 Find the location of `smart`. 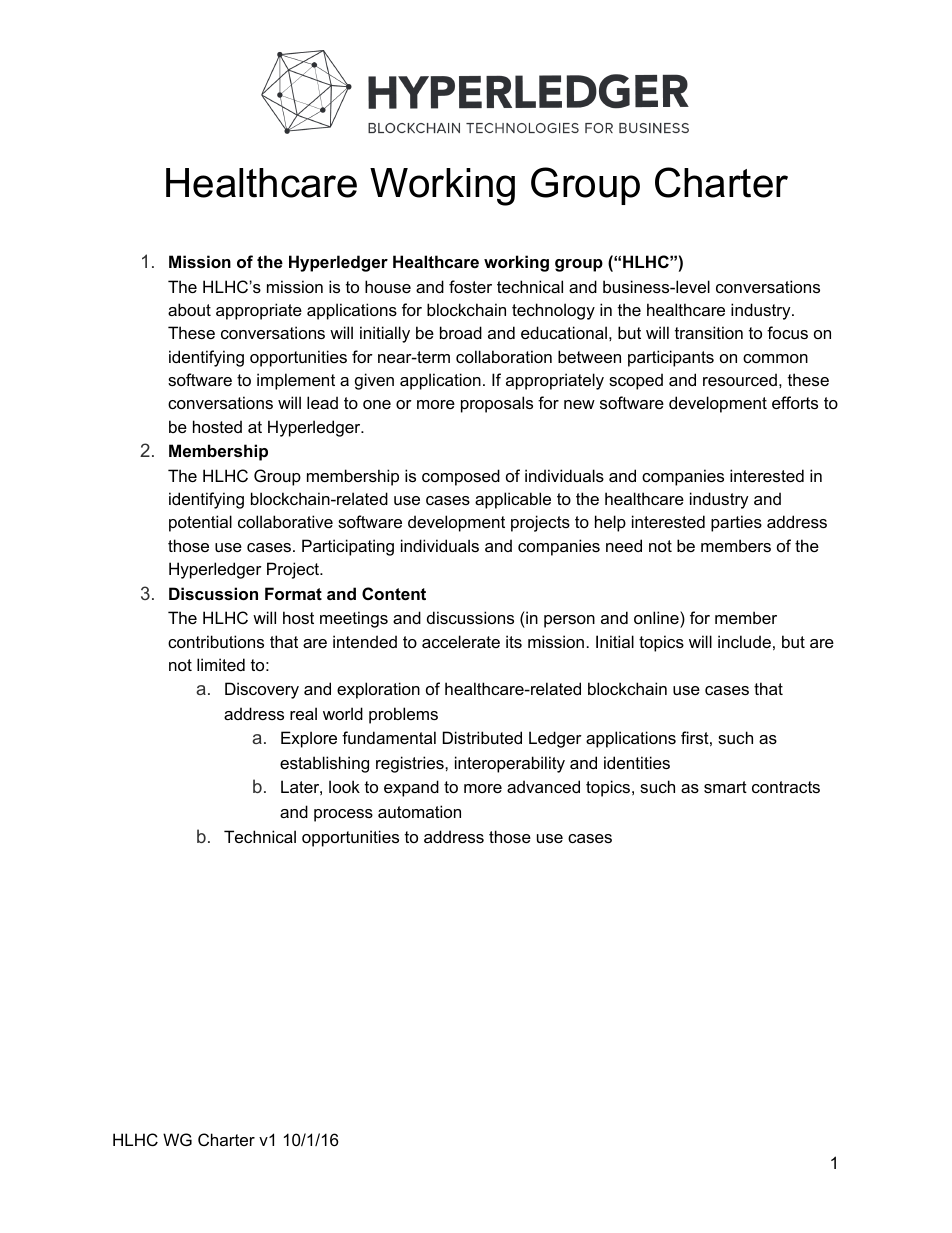

smart is located at coordinates (725, 787).
